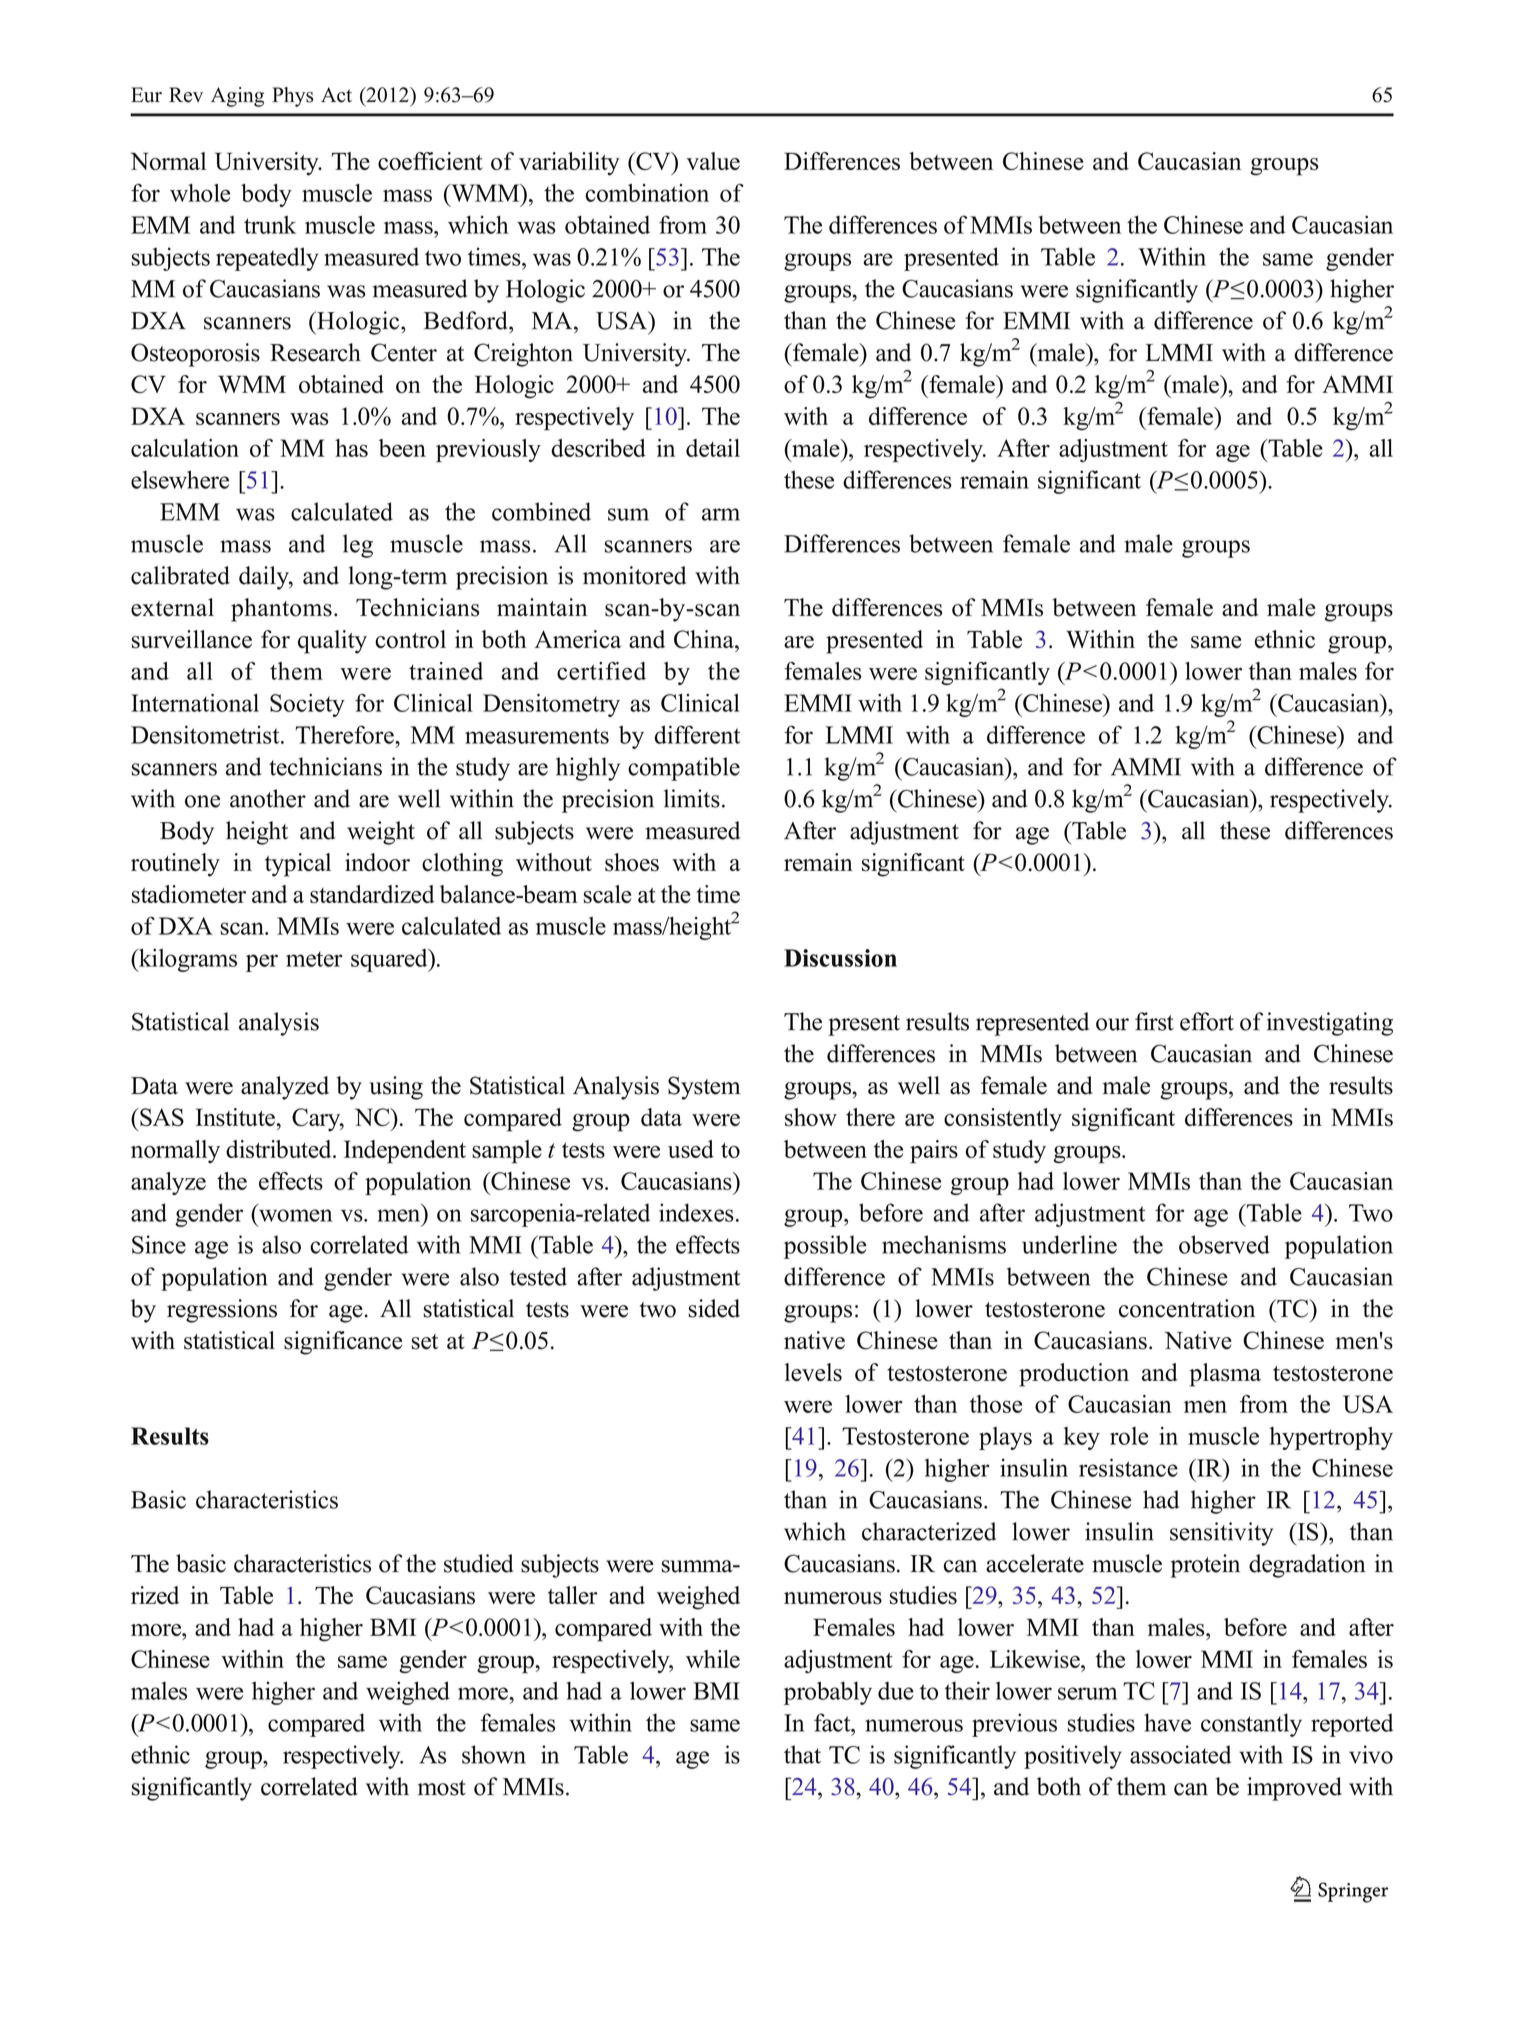  Describe the element at coordinates (802, 1754) in the screenshot. I see `that` at that location.
